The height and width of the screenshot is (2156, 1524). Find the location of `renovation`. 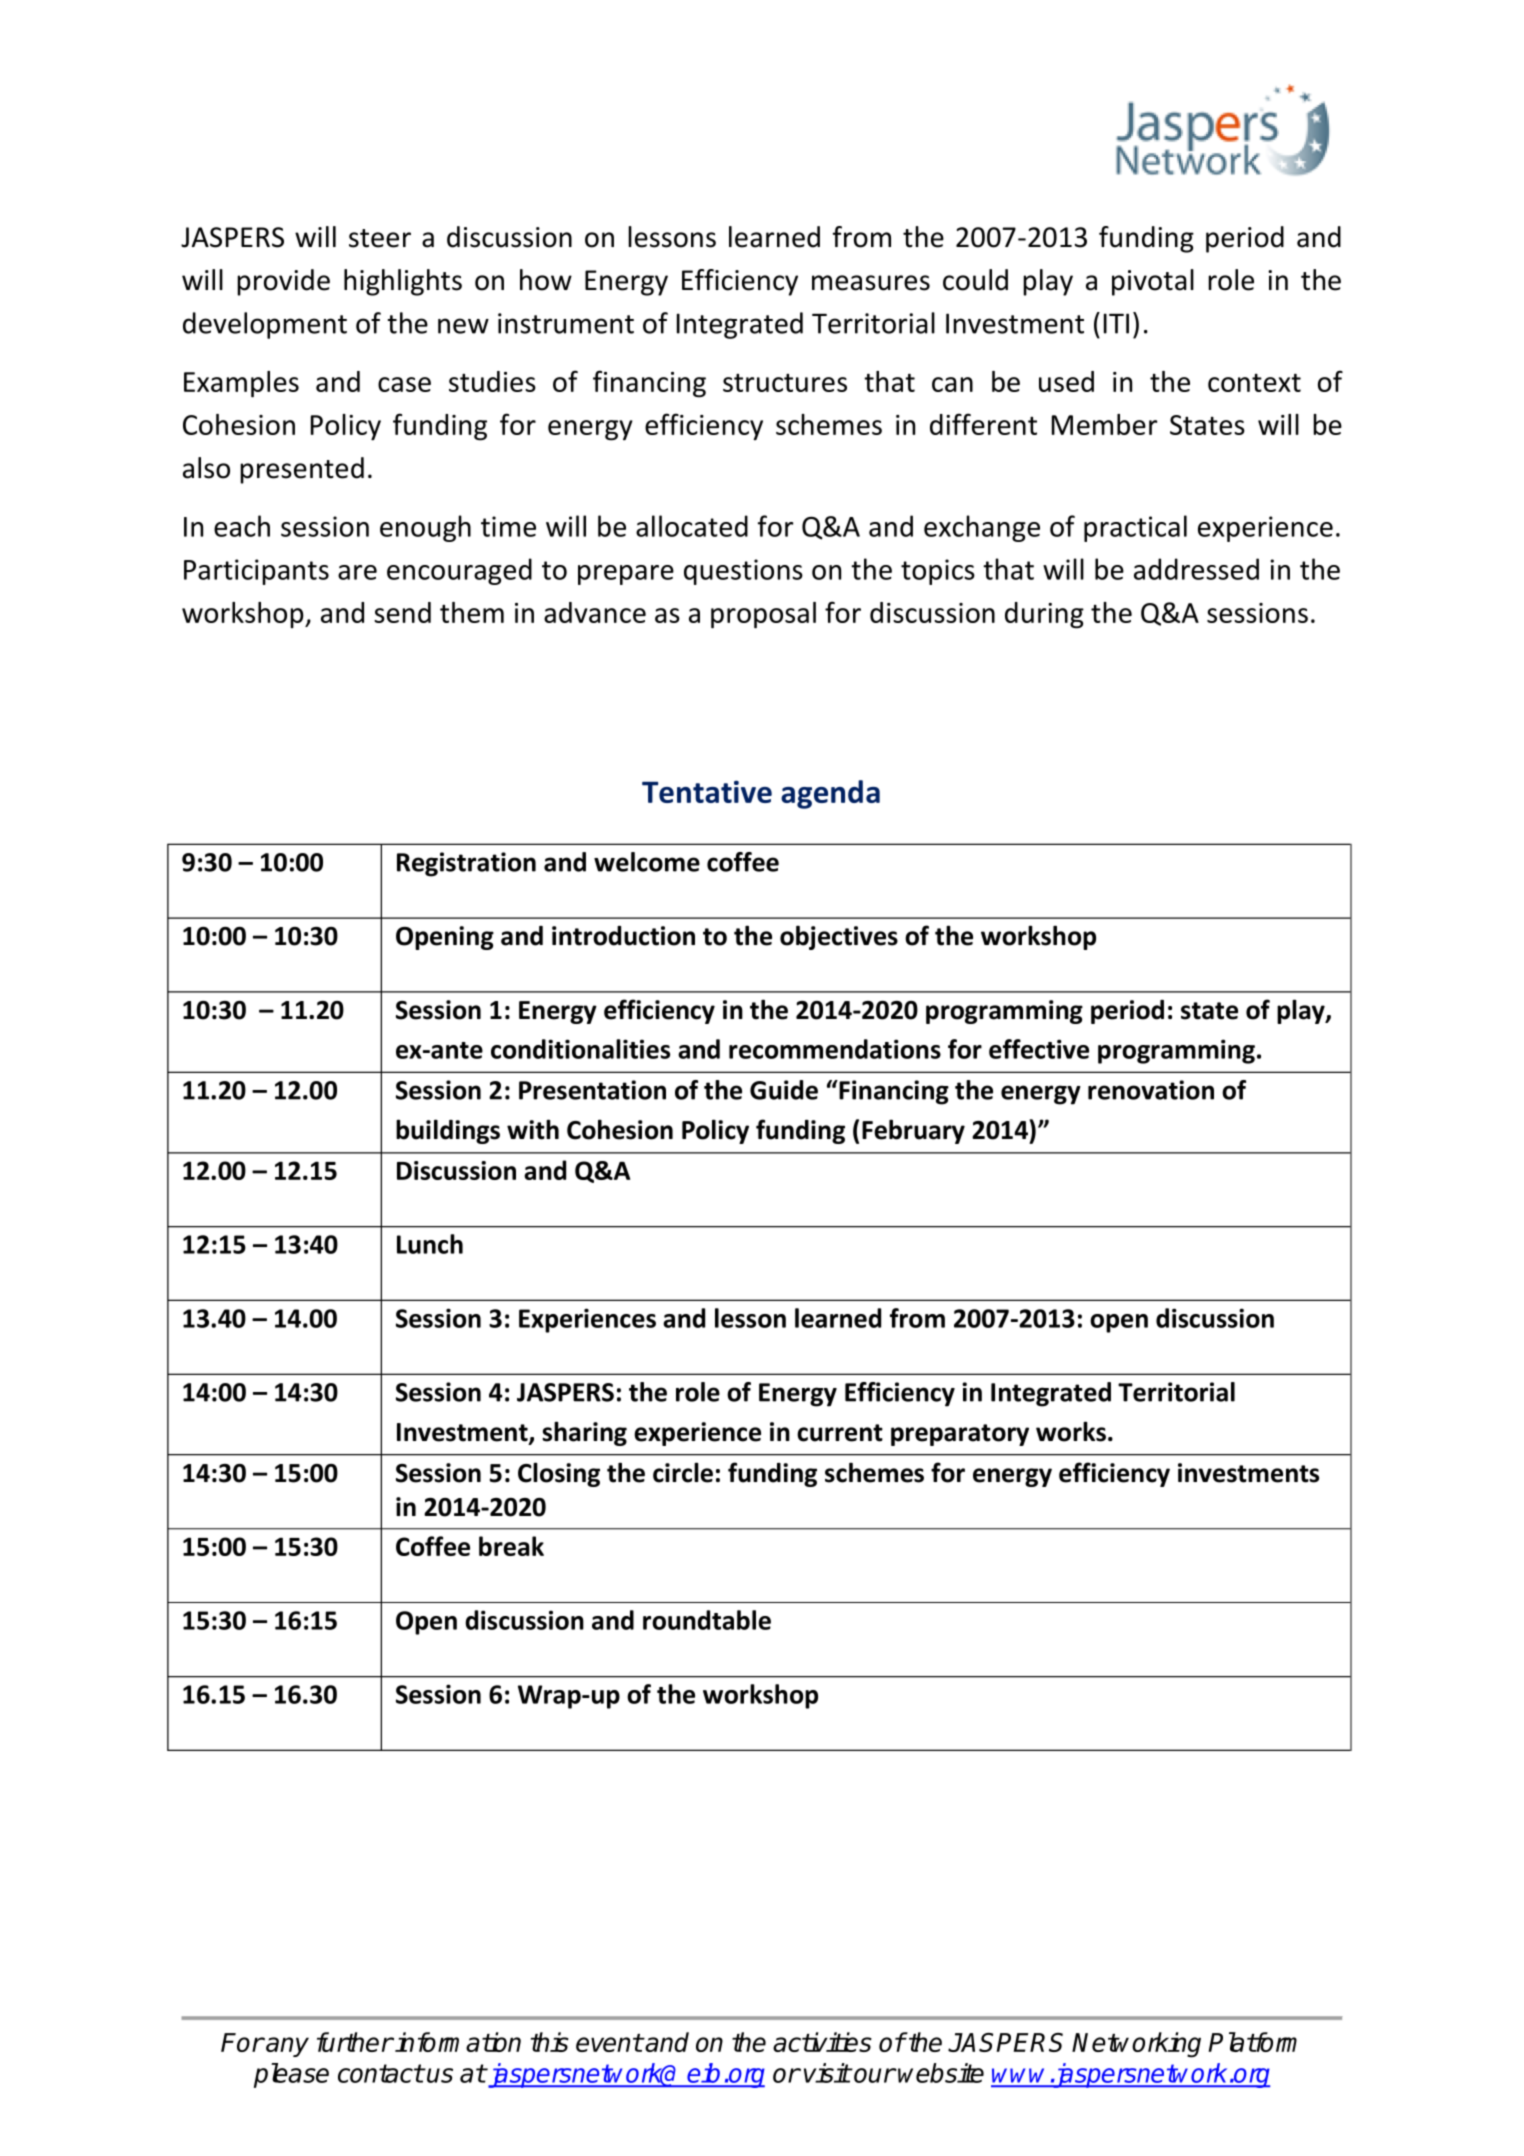

renovation is located at coordinates (1151, 1090).
